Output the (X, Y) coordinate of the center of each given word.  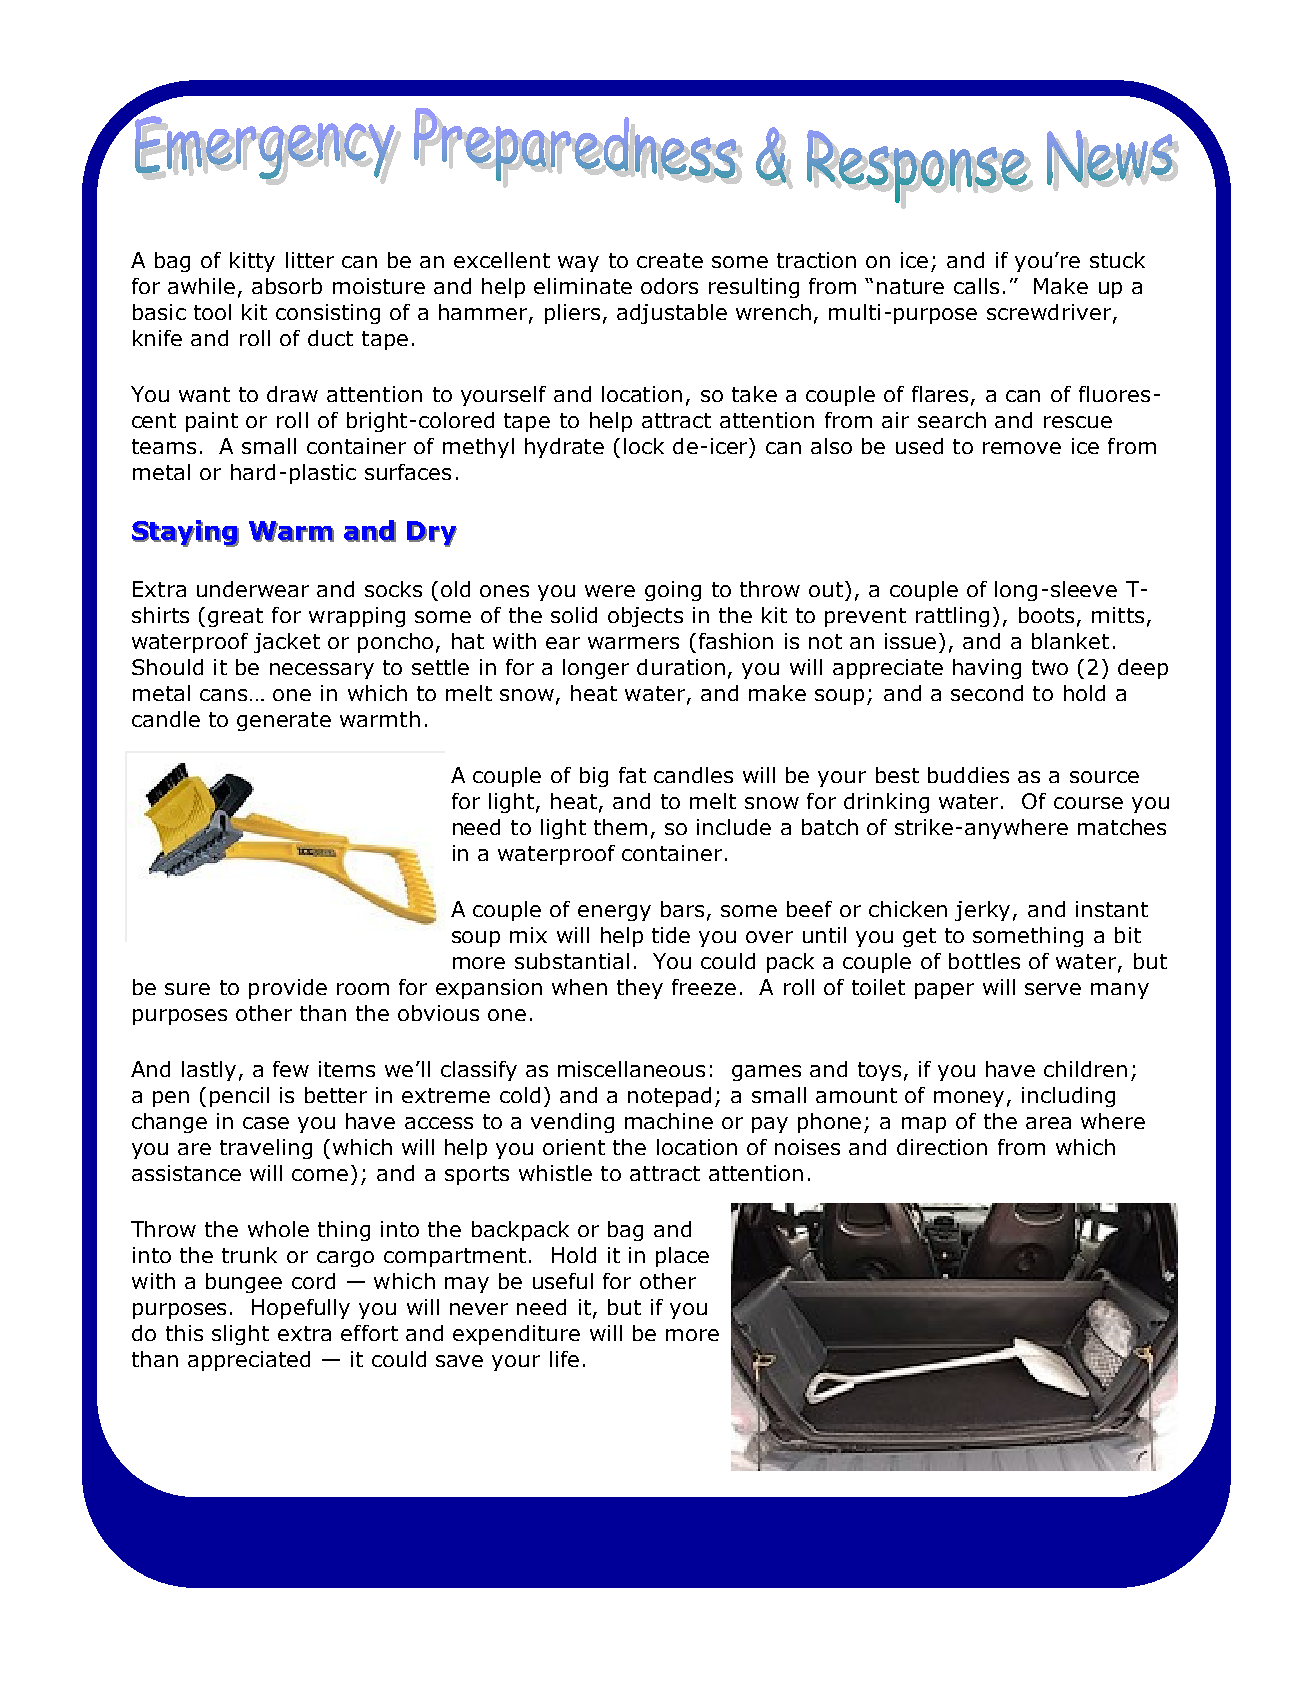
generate (284, 721)
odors (669, 286)
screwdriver (1050, 313)
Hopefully (301, 1309)
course (1088, 803)
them (620, 827)
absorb (287, 286)
